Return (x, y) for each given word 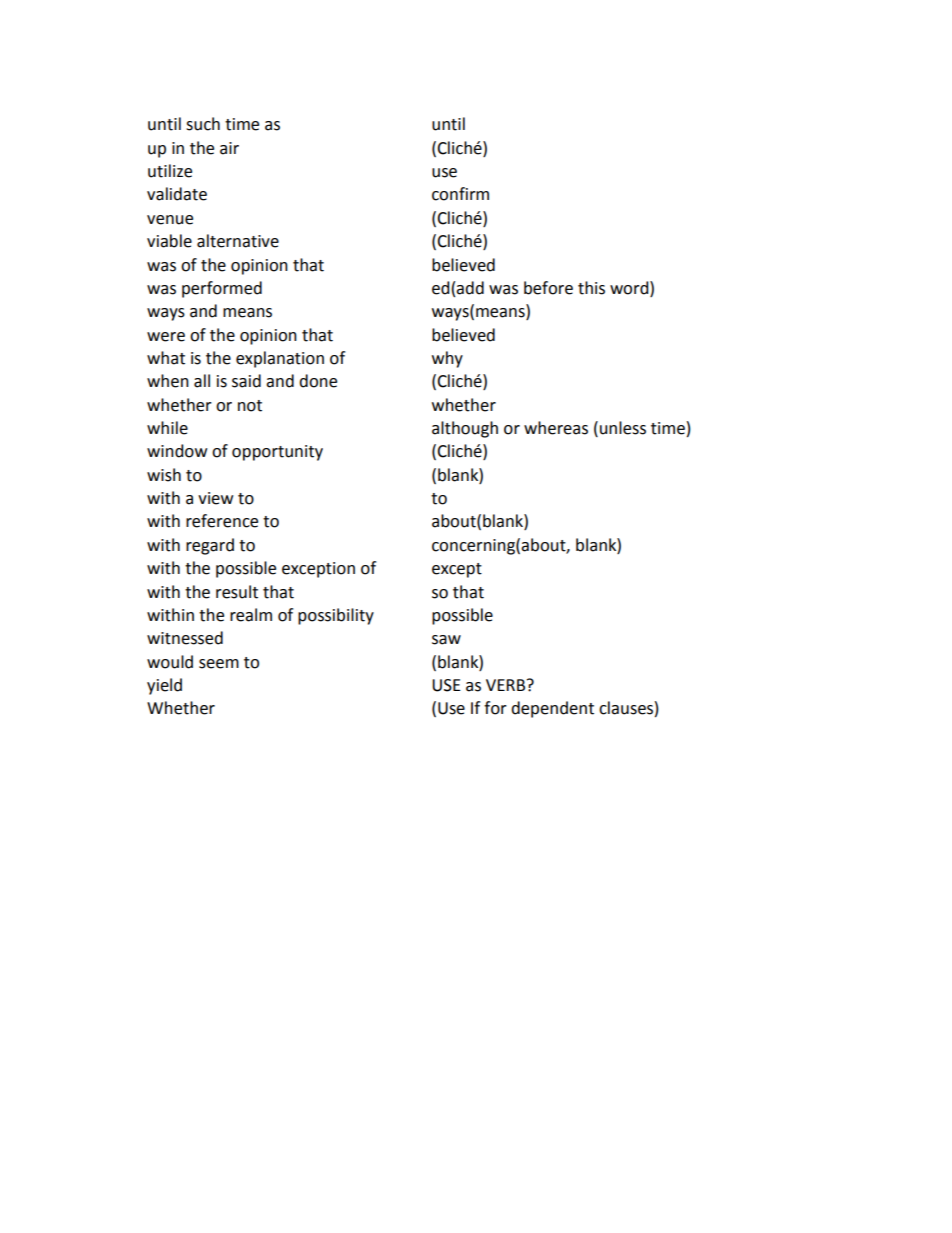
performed (222, 289)
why (447, 359)
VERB (507, 685)
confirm (460, 194)
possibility (336, 616)
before (548, 288)
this (591, 288)
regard (210, 546)
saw (446, 640)
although (465, 429)
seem (219, 664)
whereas (556, 428)
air (229, 148)
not (250, 406)
